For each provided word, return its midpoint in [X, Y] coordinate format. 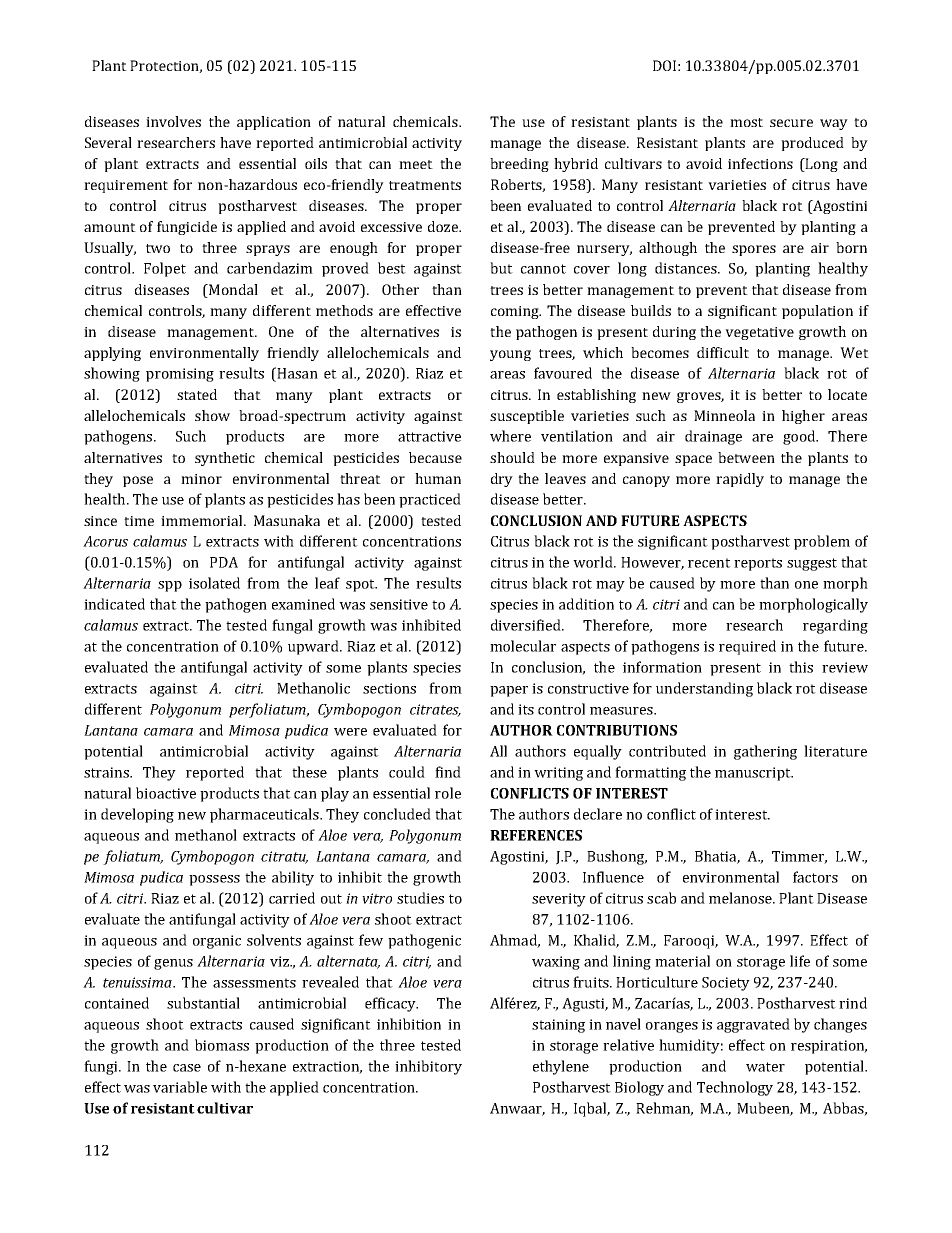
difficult [723, 352]
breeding [519, 165]
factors [815, 877]
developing [137, 815]
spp [170, 586]
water [765, 1067]
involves [173, 121]
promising [180, 375]
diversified [527, 625]
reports [758, 564]
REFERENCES [536, 835]
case [187, 1068]
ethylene [561, 1067]
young [510, 355]
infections [760, 163]
